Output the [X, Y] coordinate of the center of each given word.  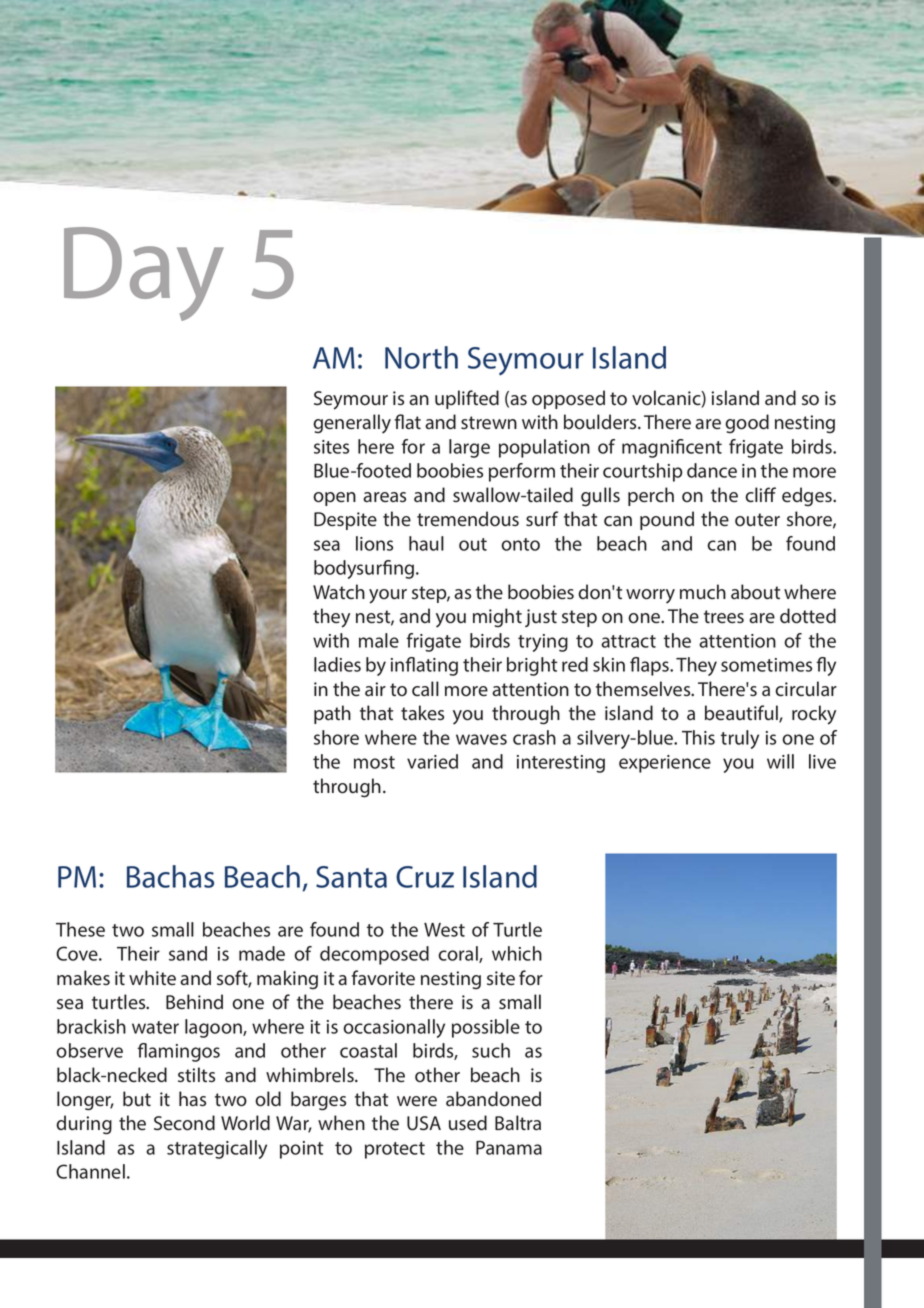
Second [184, 1123]
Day [144, 274]
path [332, 714]
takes [422, 713]
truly [740, 739]
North [421, 357]
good [747, 423]
